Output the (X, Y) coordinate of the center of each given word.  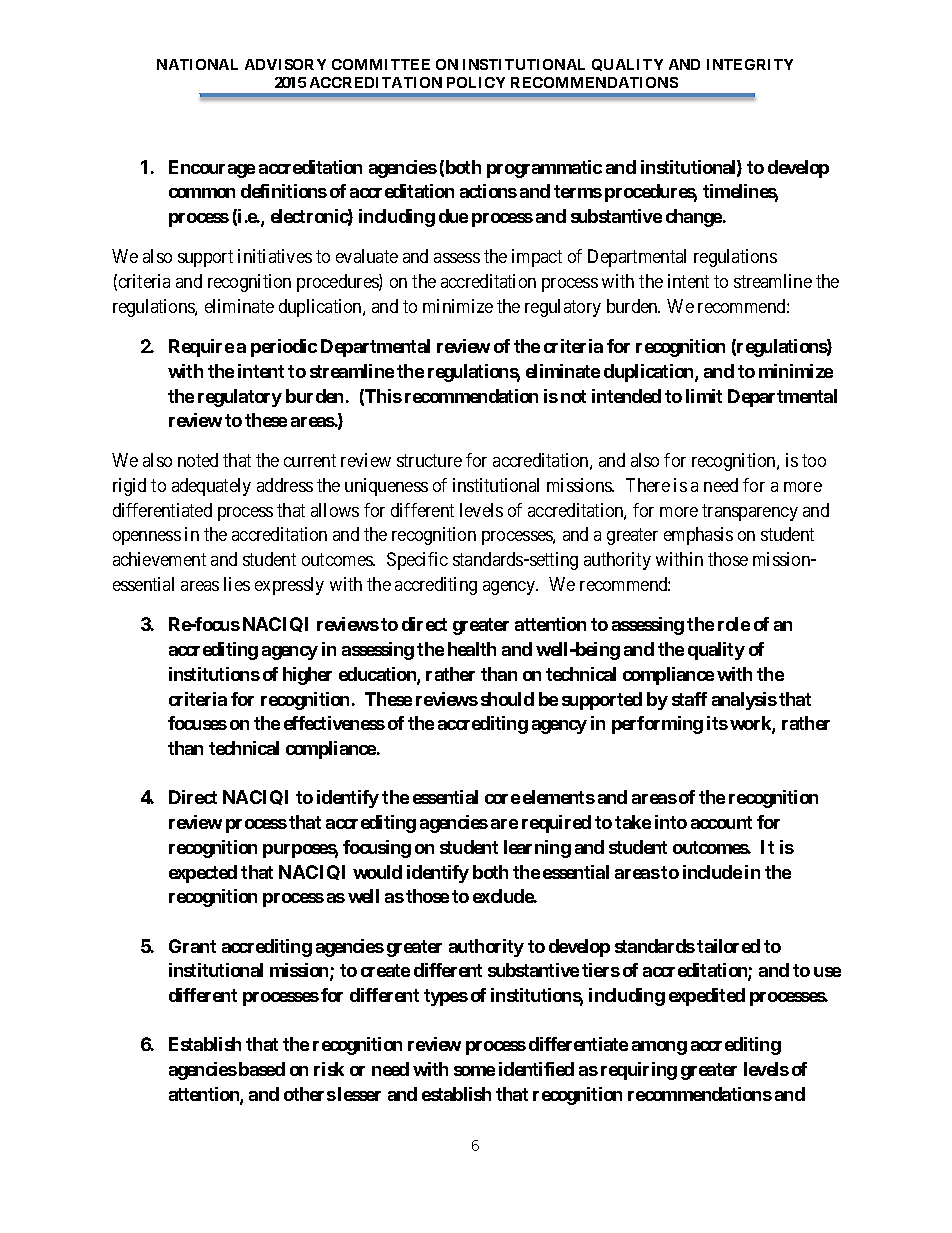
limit (704, 396)
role (734, 624)
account (721, 822)
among (659, 1048)
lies (237, 584)
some (474, 1071)
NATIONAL (197, 64)
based (262, 1069)
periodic (284, 348)
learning (537, 849)
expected (203, 874)
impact (537, 258)
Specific (417, 561)
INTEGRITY (750, 64)
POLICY (476, 82)
